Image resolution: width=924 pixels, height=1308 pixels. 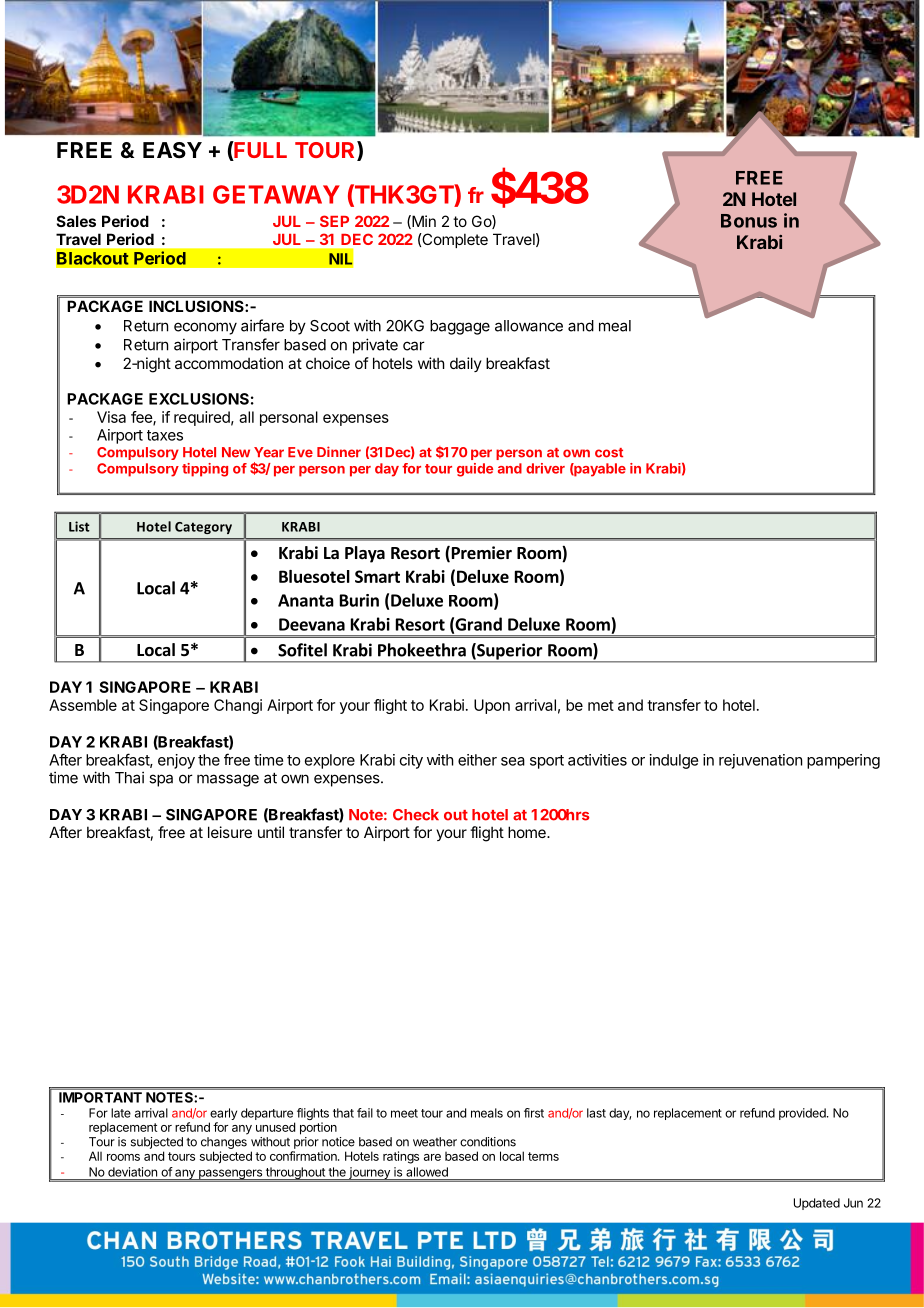 What do you see at coordinates (749, 221) in the screenshot?
I see `Bonus` at bounding box center [749, 221].
